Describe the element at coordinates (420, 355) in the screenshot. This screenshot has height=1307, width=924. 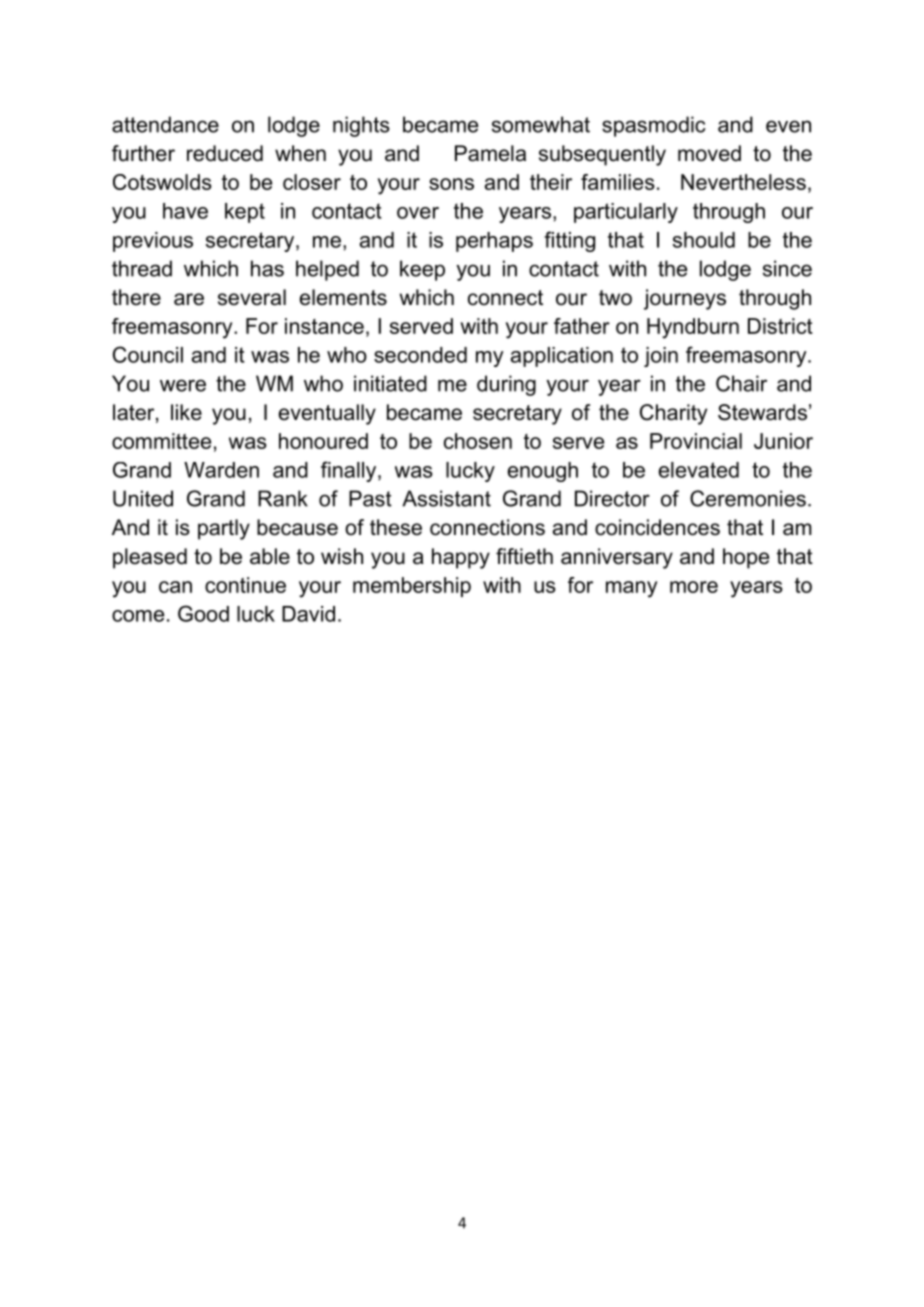
I see `seconded` at that location.
